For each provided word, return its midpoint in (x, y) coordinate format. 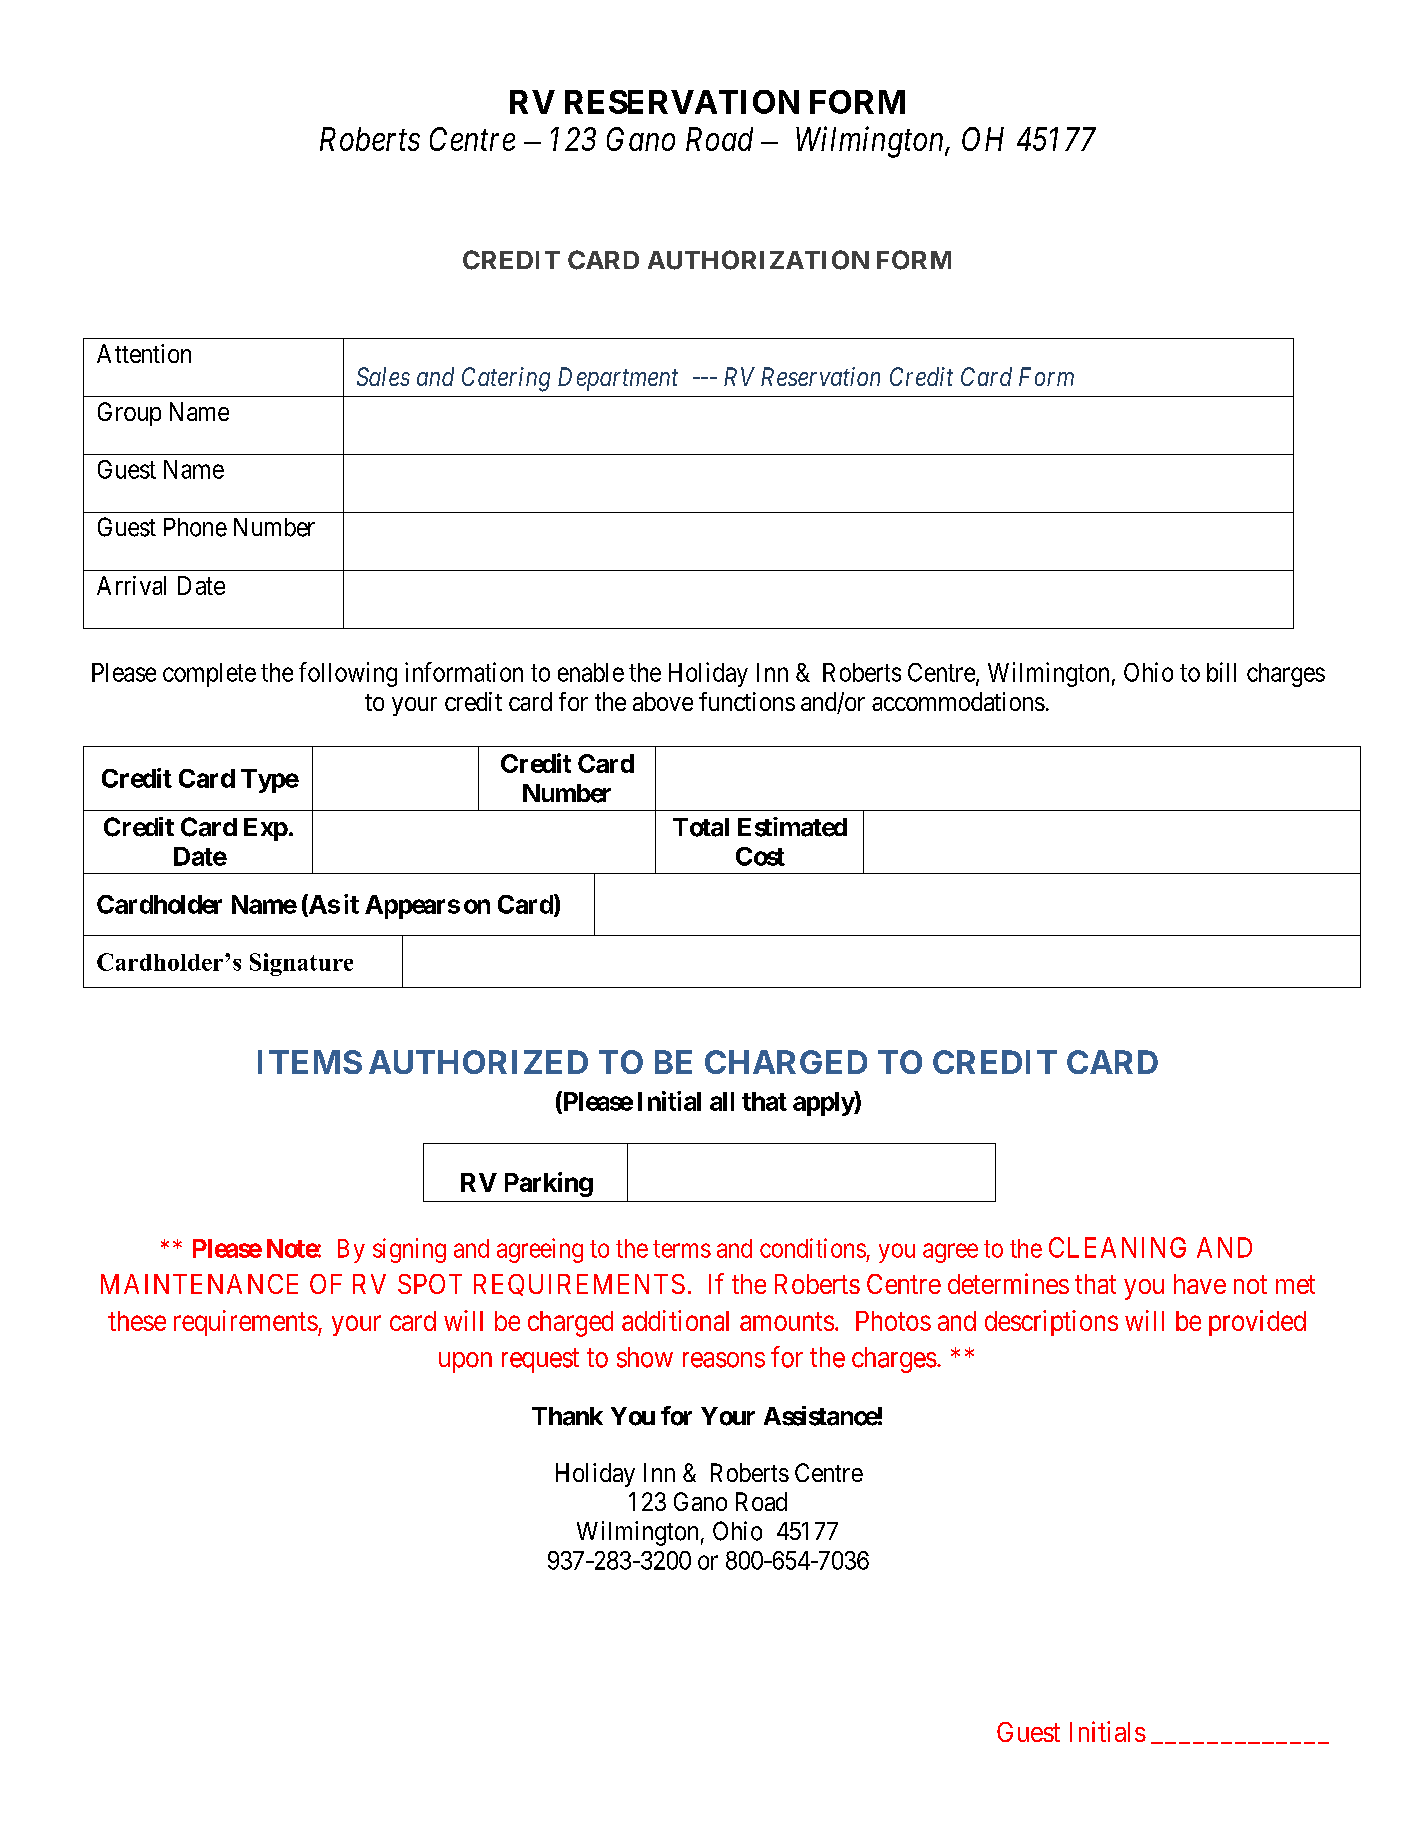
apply (824, 1103)
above (663, 701)
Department (618, 379)
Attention (144, 353)
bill (1221, 672)
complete (209, 675)
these (137, 1321)
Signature (301, 964)
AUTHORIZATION (758, 260)
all (722, 1101)
